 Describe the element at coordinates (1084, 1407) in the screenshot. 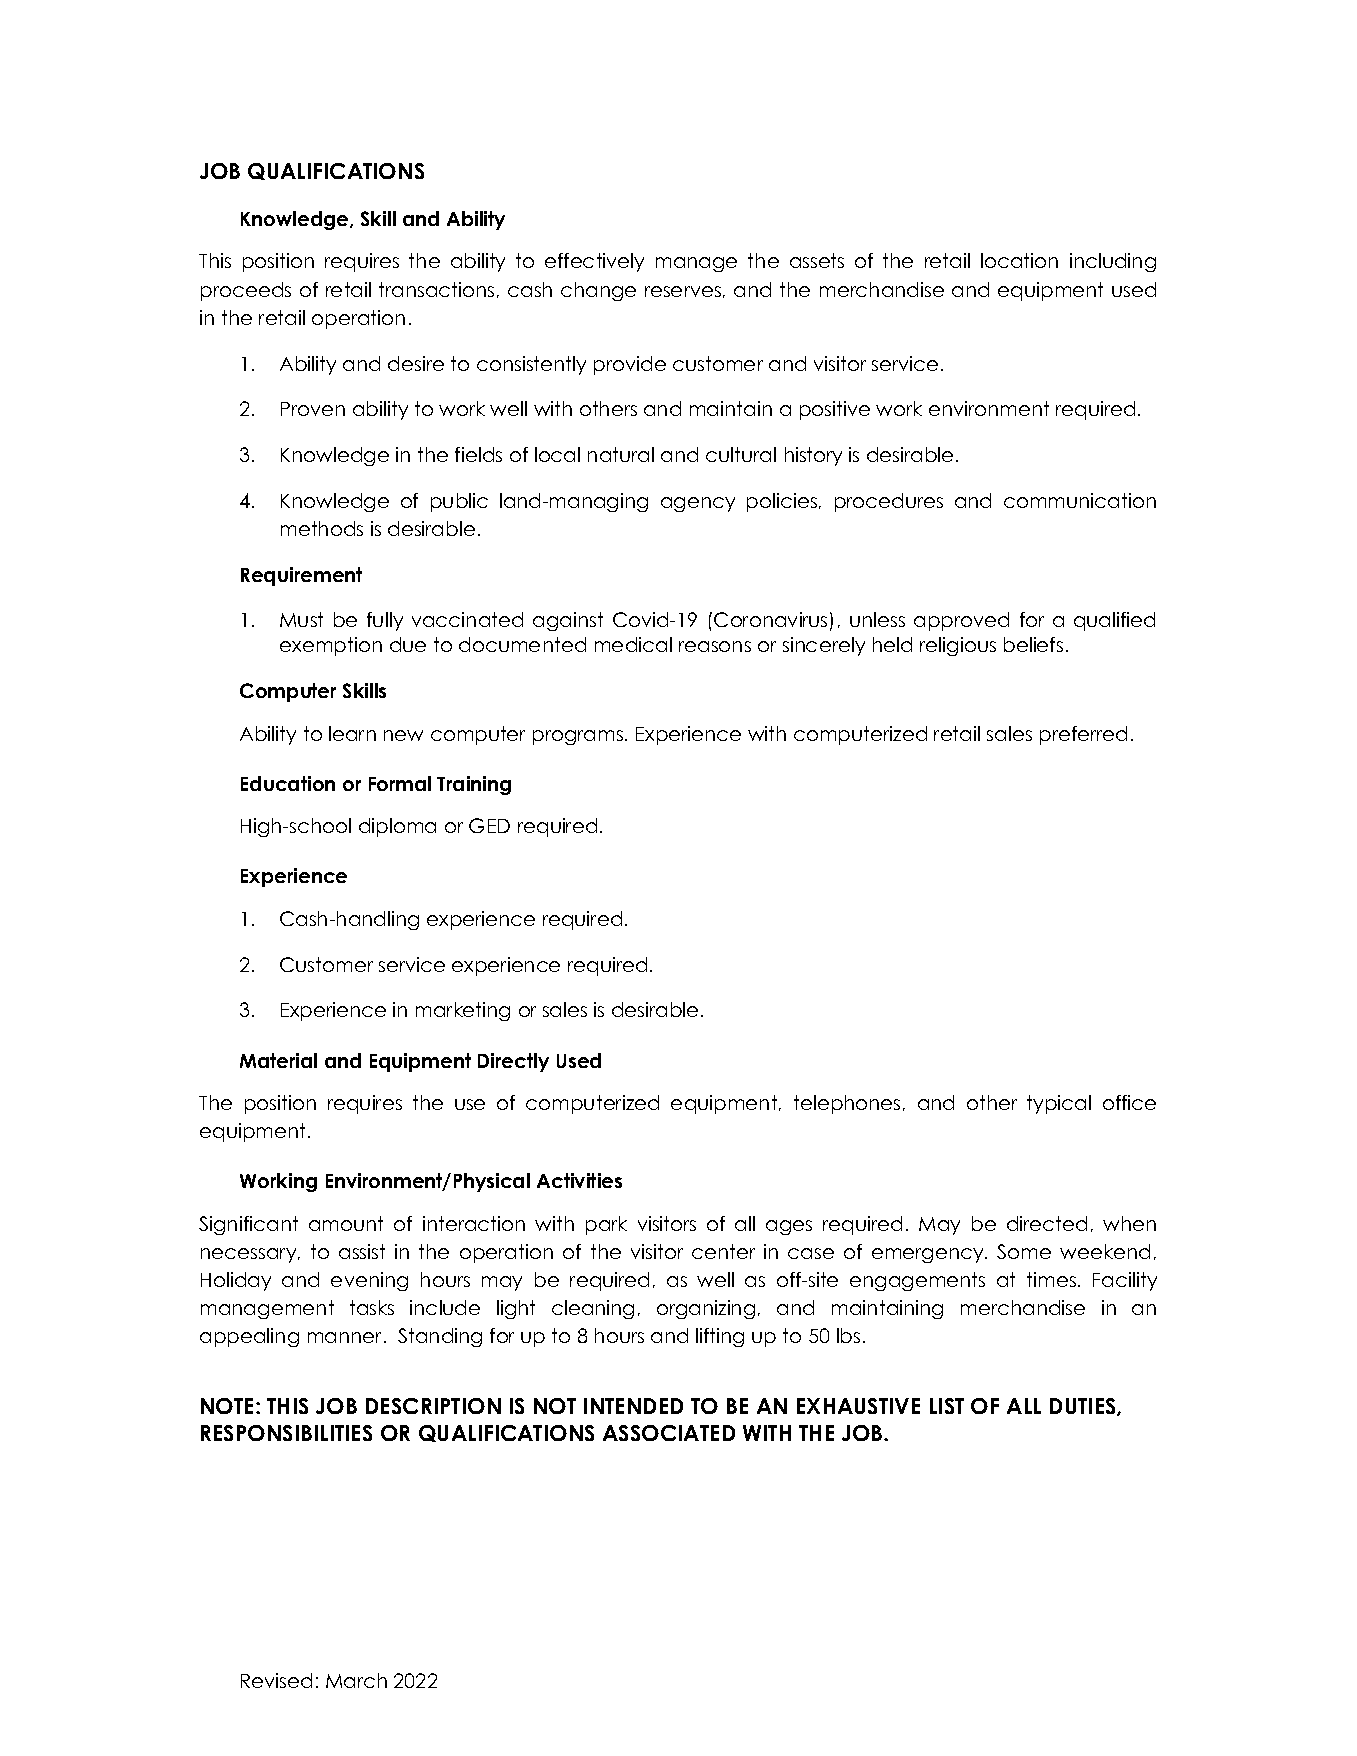

I see `DUTIES` at that location.
